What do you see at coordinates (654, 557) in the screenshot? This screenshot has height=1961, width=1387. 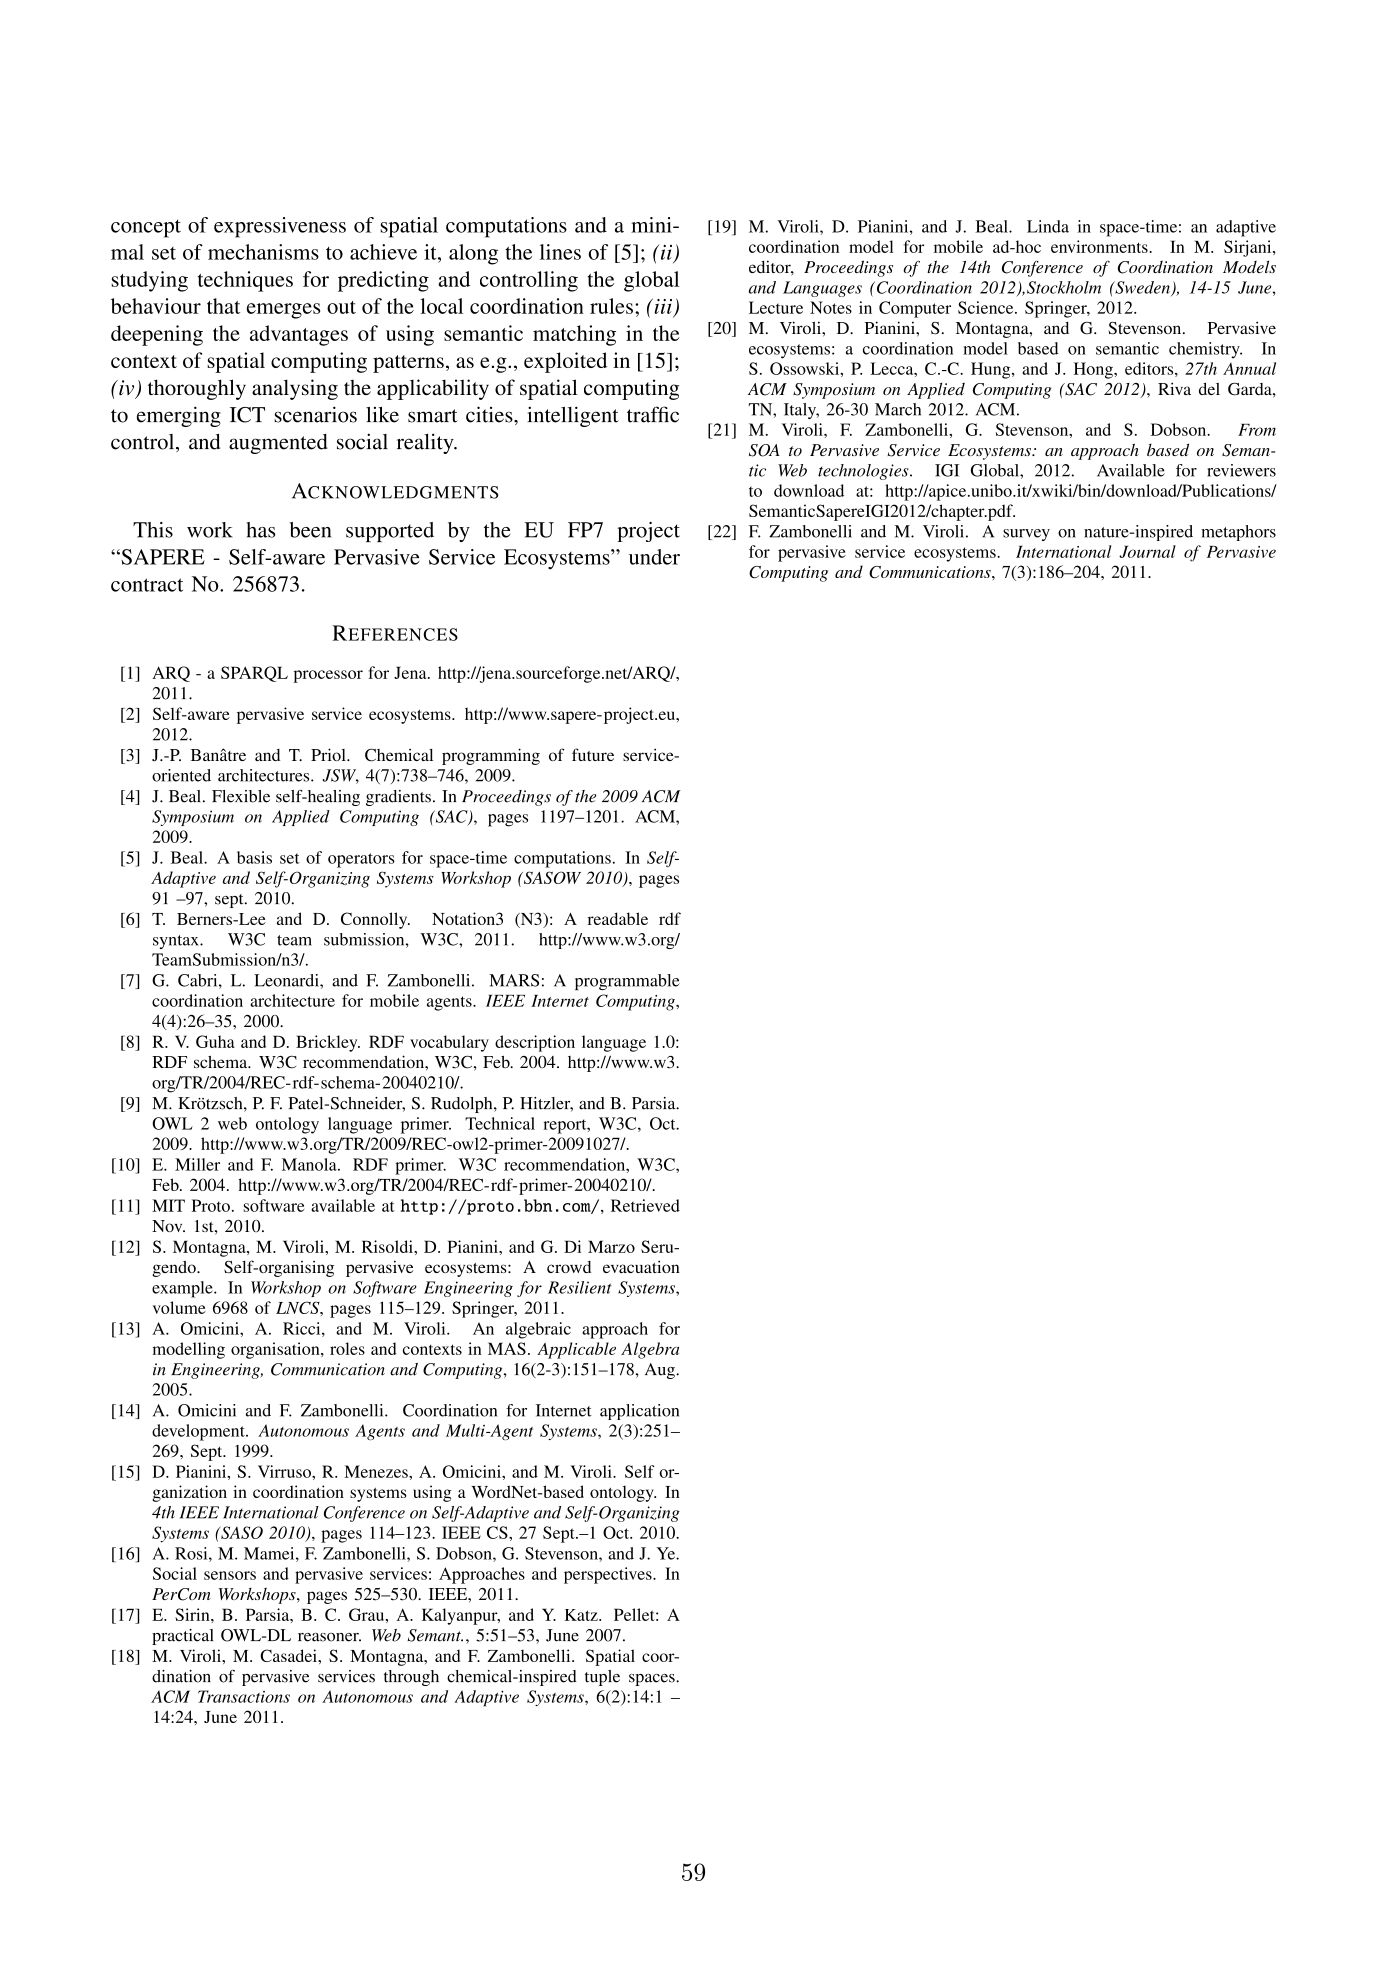 I see `under` at bounding box center [654, 557].
